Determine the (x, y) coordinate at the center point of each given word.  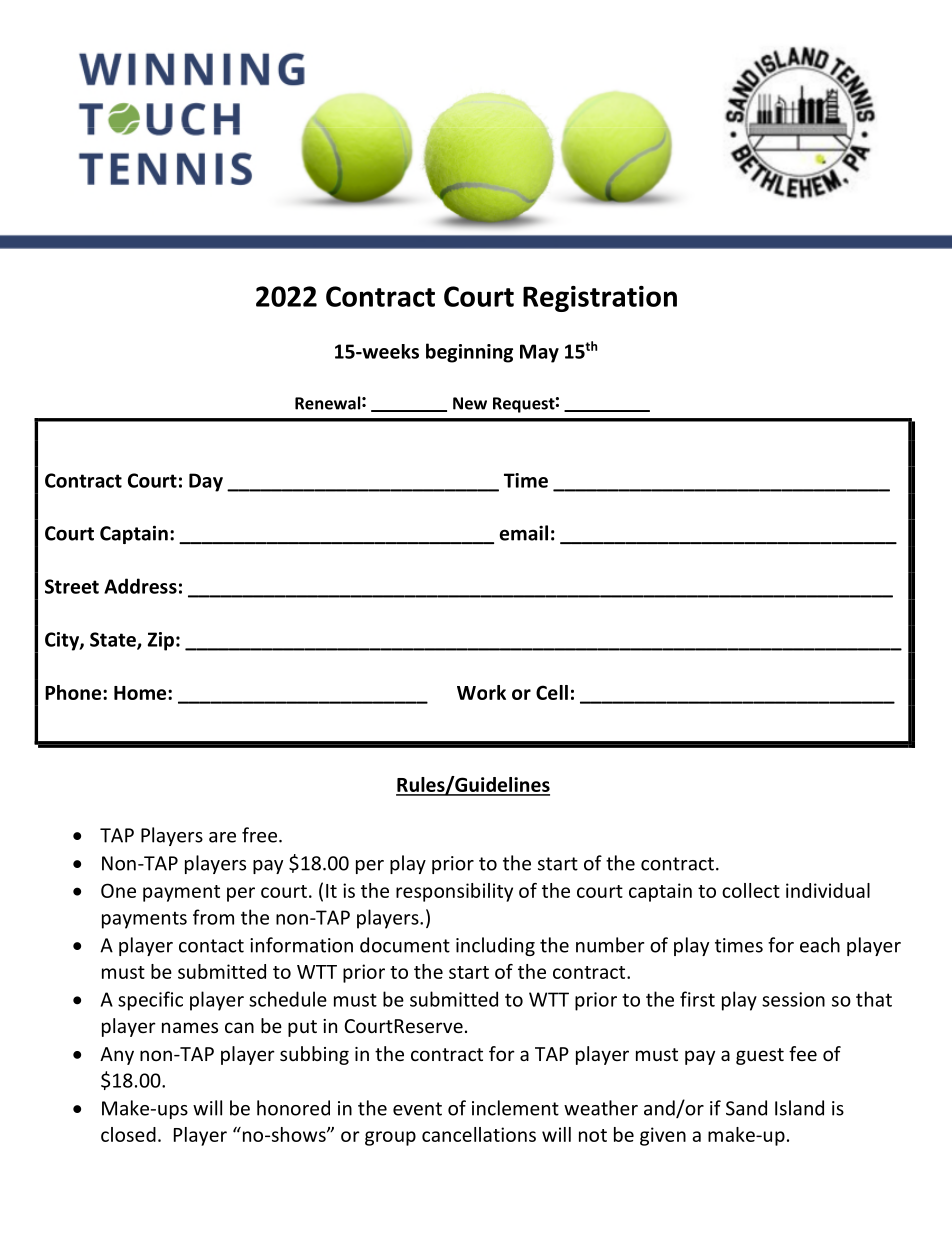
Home (141, 693)
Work (481, 692)
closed (128, 1134)
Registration (600, 299)
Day (206, 482)
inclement (515, 1108)
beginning (469, 353)
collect (751, 890)
